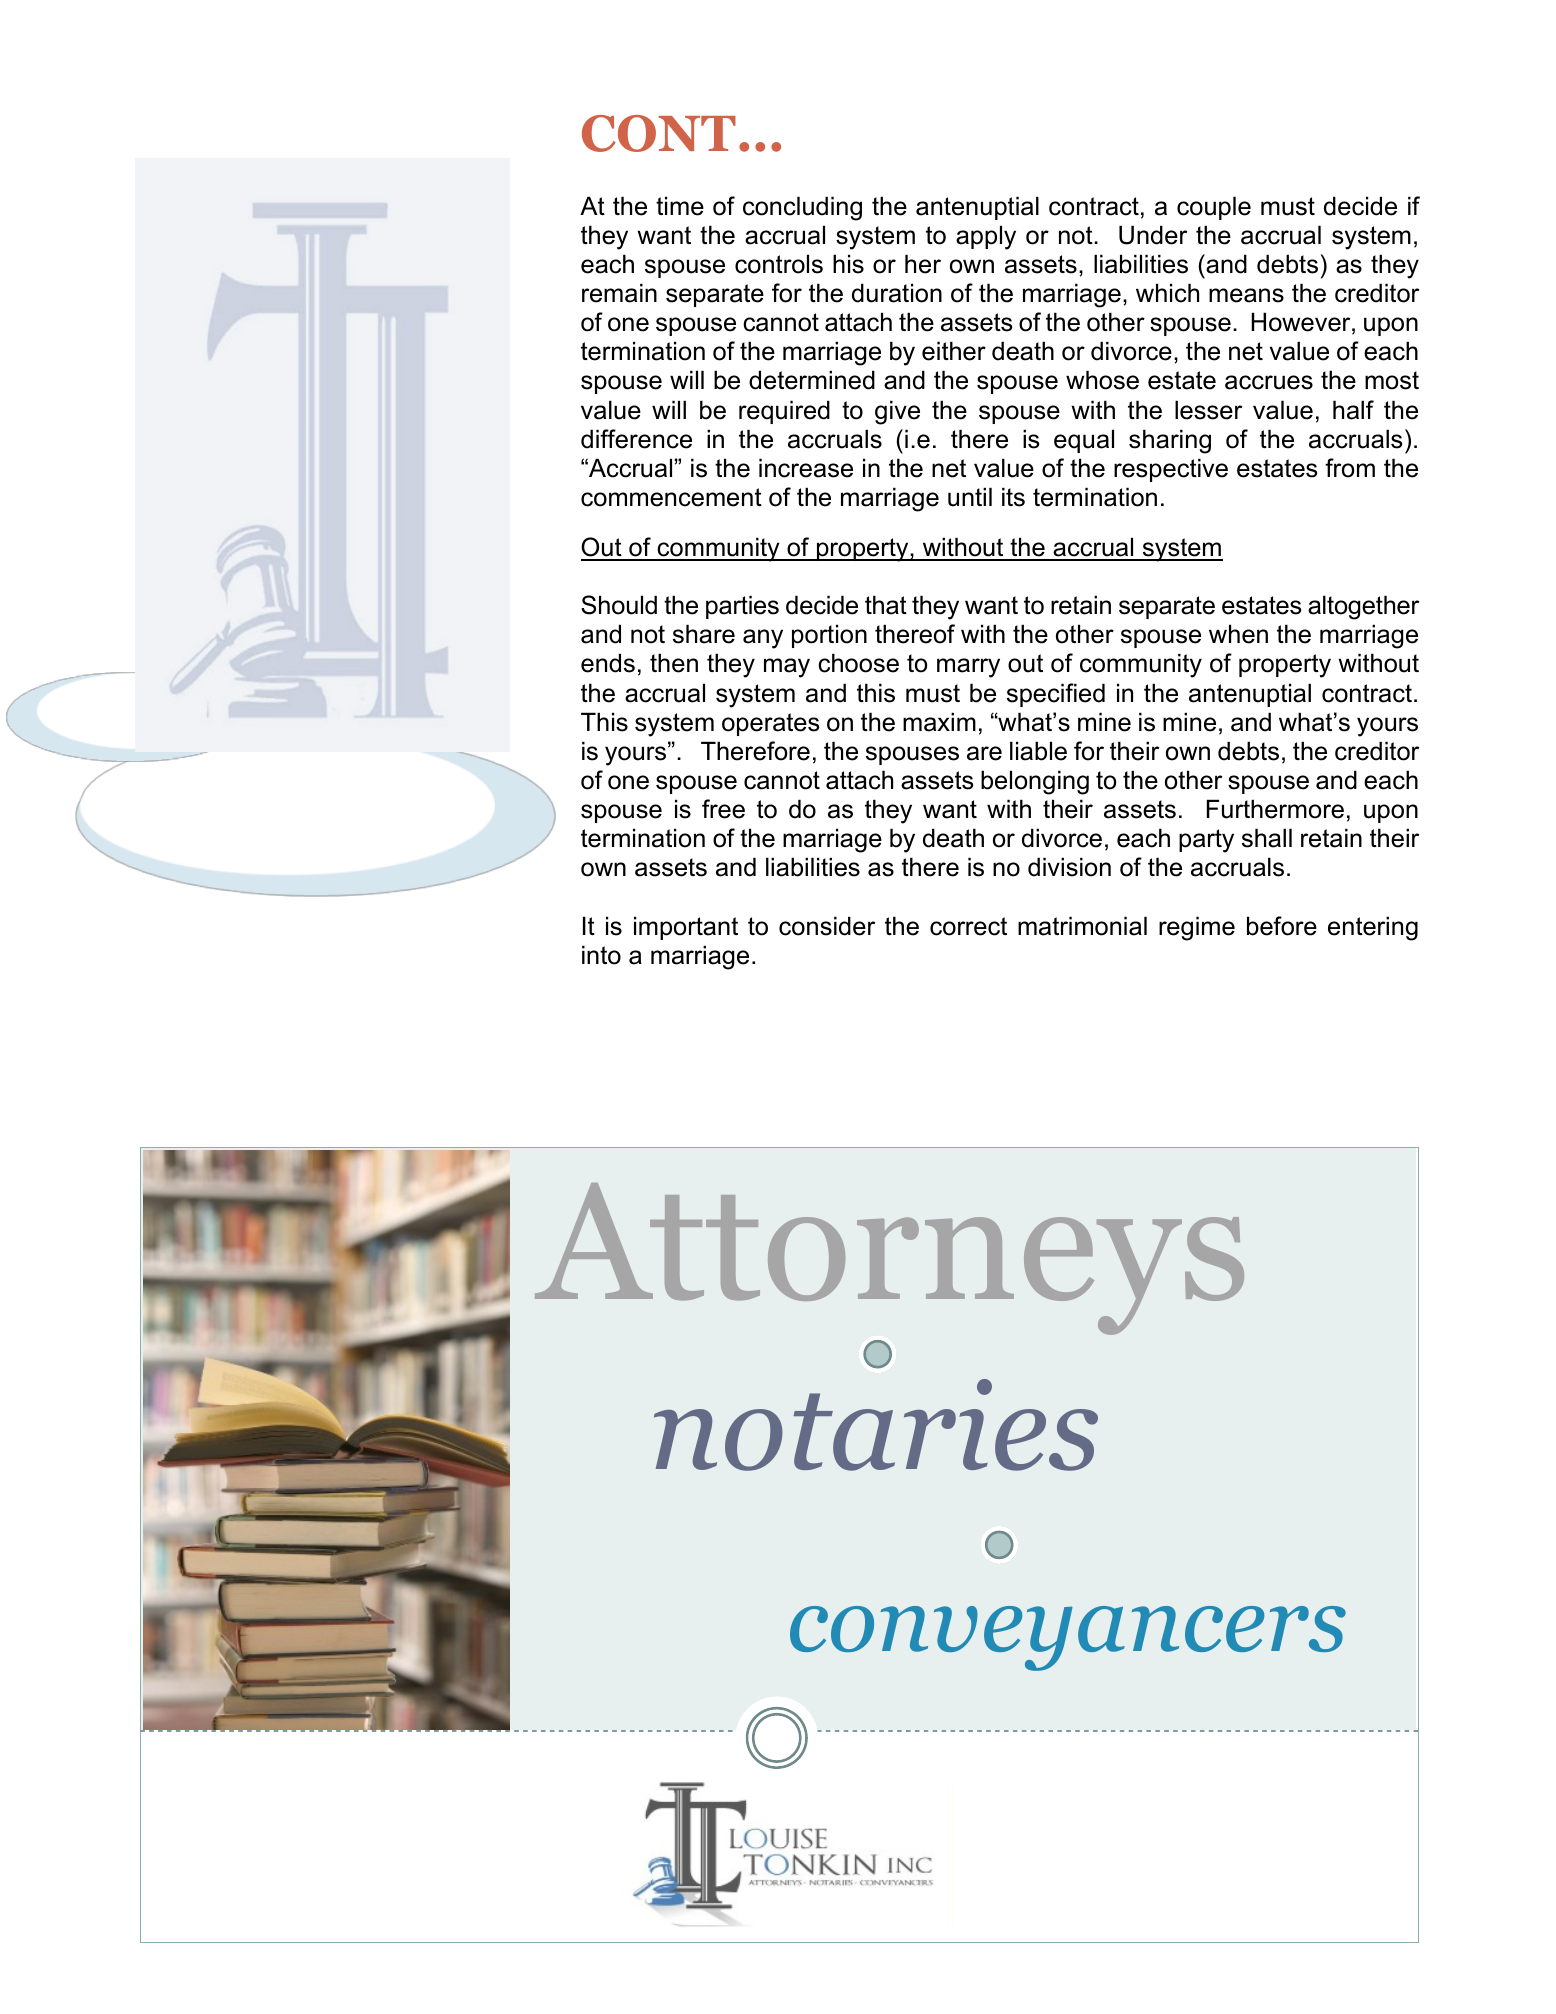 This screenshot has height=2014, width=1556. I want to click on its, so click(1013, 497).
